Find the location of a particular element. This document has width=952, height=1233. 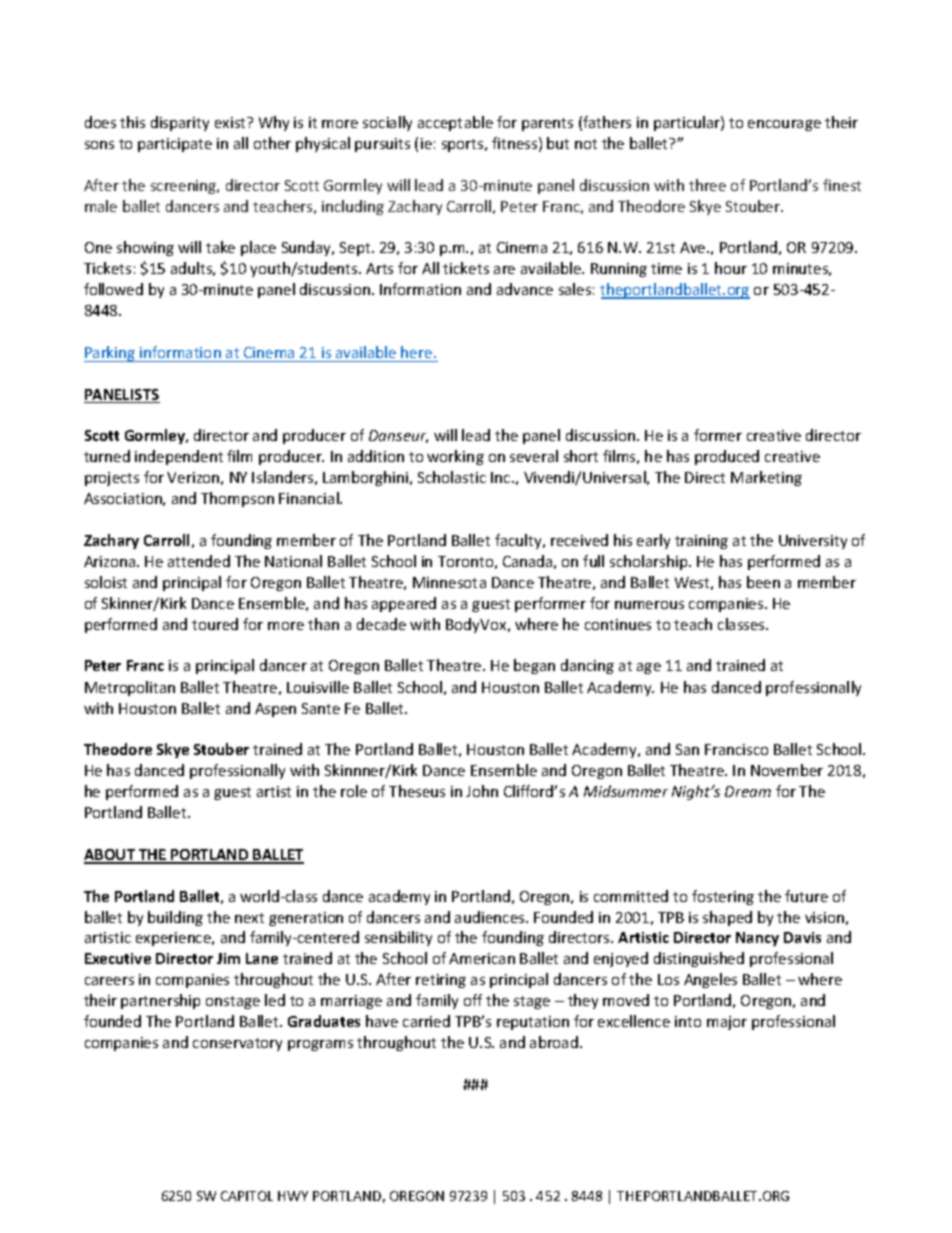

participate is located at coordinates (175, 145).
